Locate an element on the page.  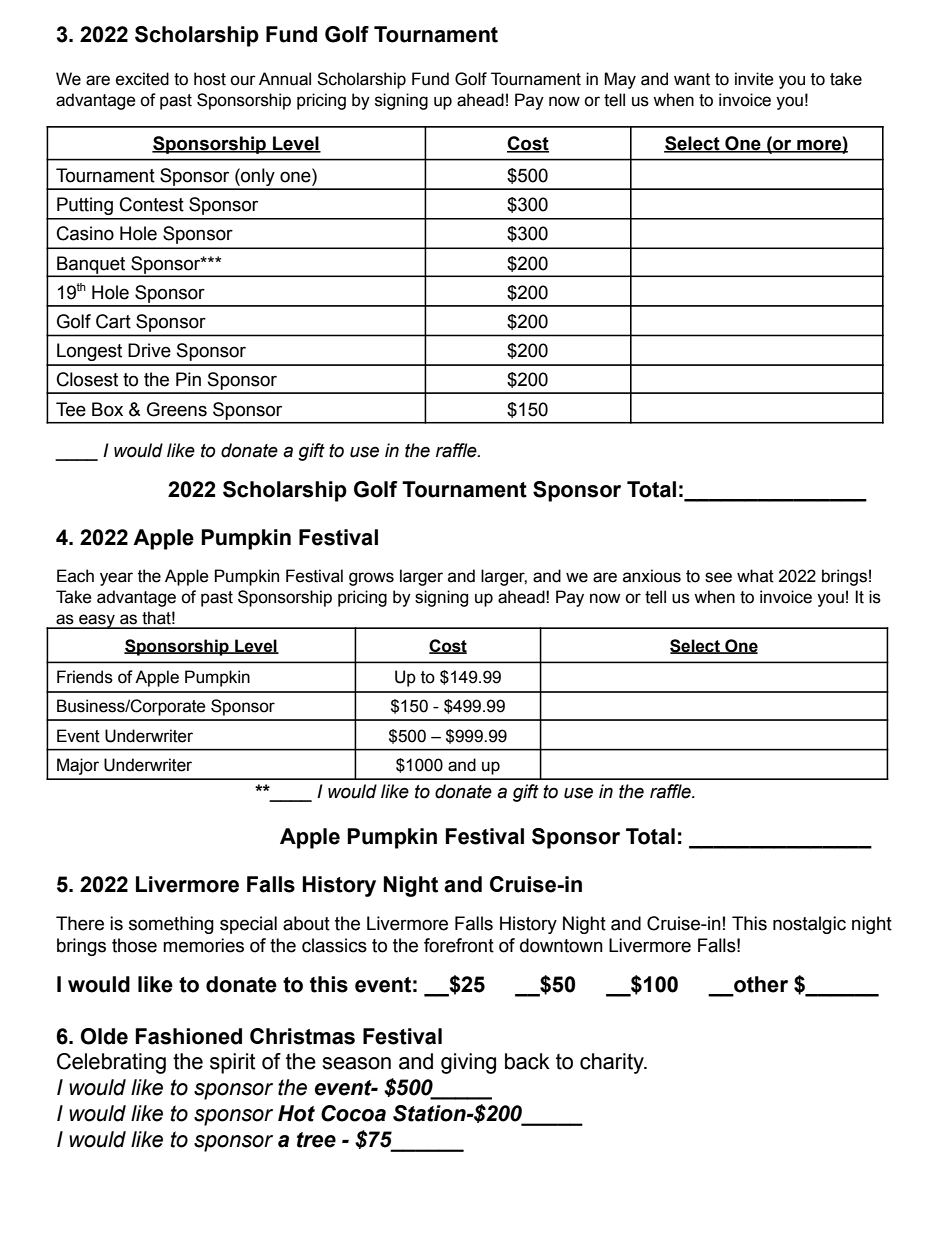
Celebrating is located at coordinates (111, 1063).
